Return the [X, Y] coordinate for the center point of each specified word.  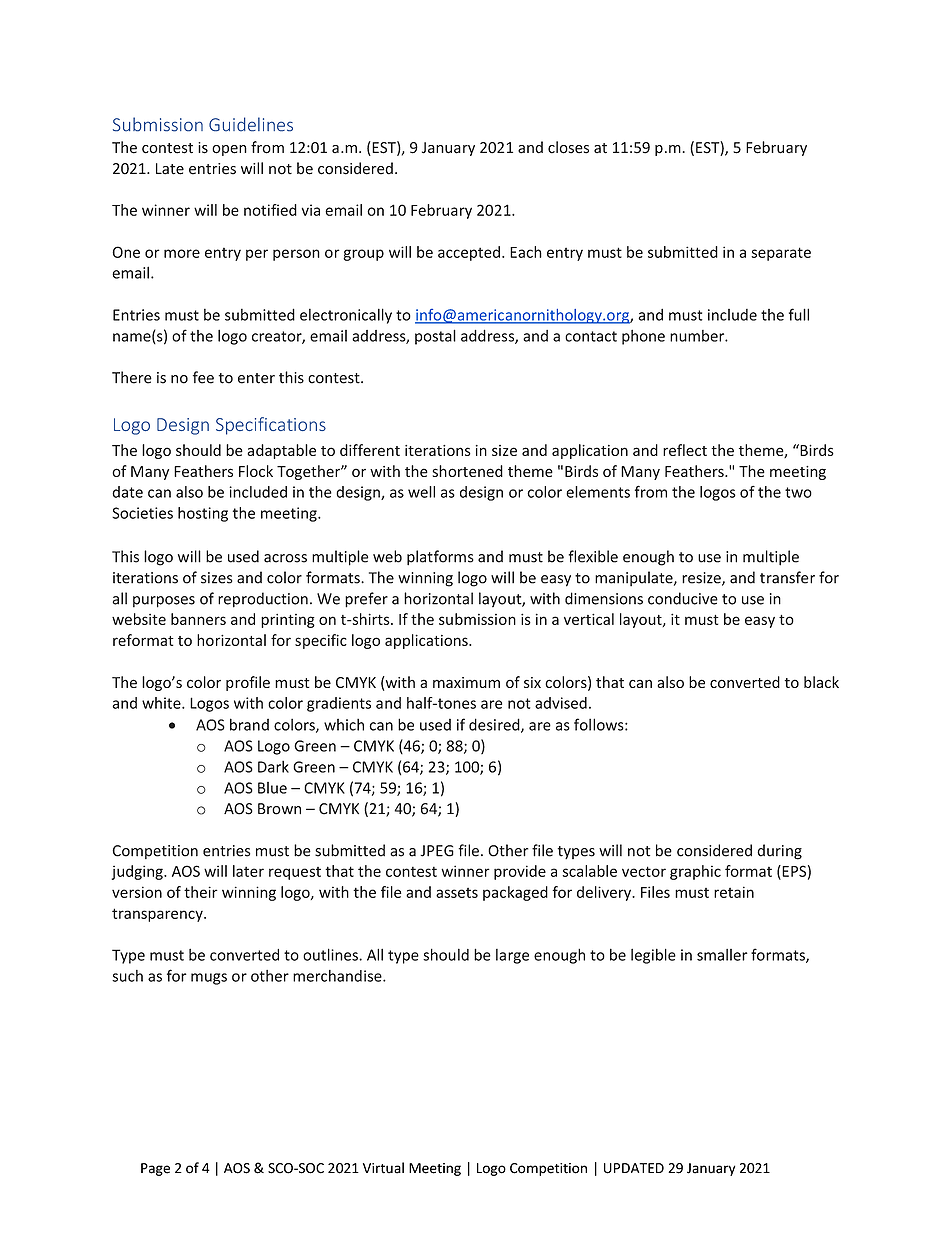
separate [781, 254]
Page [155, 1169]
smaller [722, 955]
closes [568, 147]
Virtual [383, 1168]
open [229, 150]
